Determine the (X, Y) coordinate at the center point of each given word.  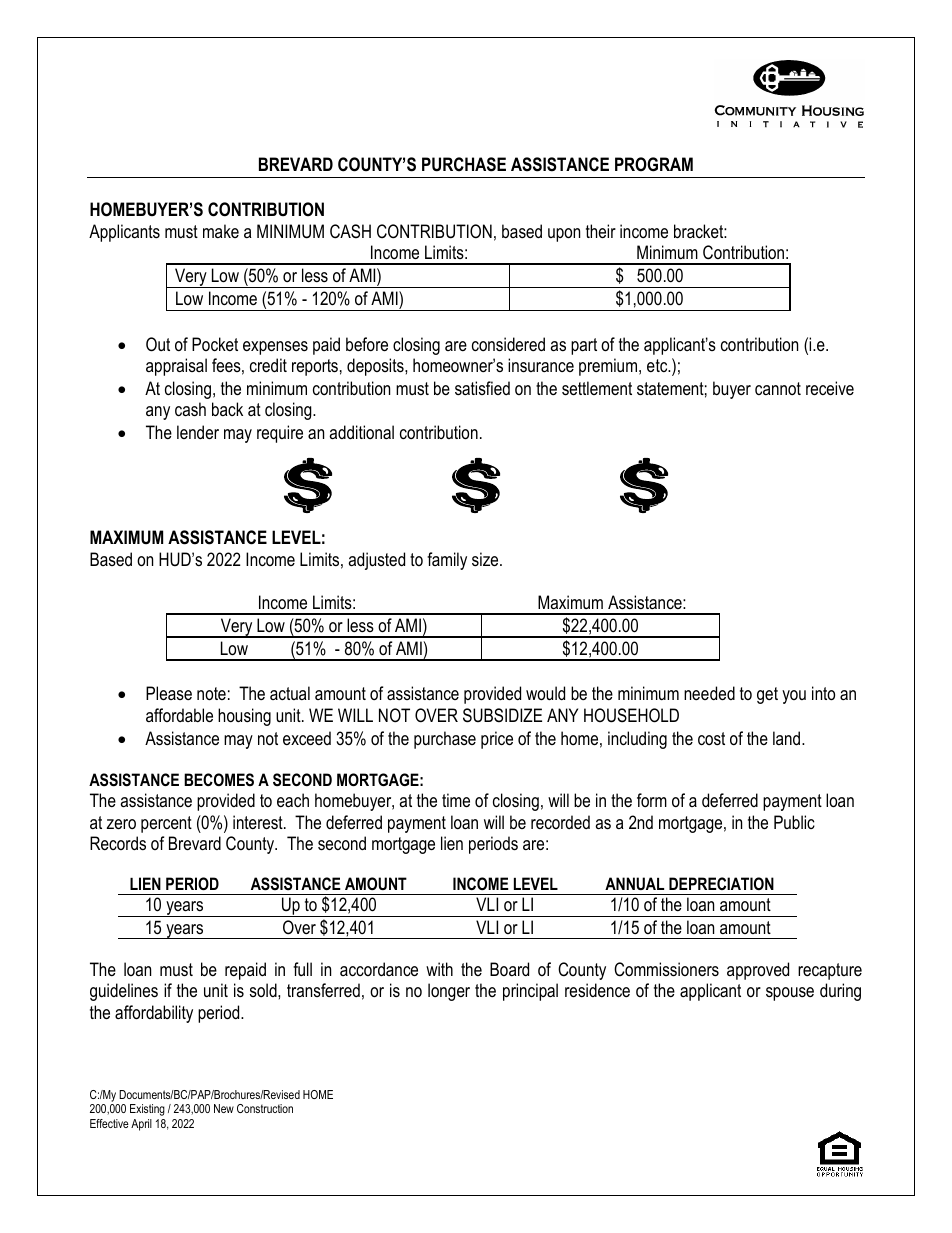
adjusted (376, 561)
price (497, 740)
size (486, 559)
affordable (179, 715)
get (767, 695)
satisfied (482, 388)
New (224, 1108)
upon (564, 235)
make (221, 231)
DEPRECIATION (721, 883)
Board (509, 969)
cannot (778, 388)
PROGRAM (654, 164)
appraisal (176, 367)
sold (264, 990)
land (788, 738)
